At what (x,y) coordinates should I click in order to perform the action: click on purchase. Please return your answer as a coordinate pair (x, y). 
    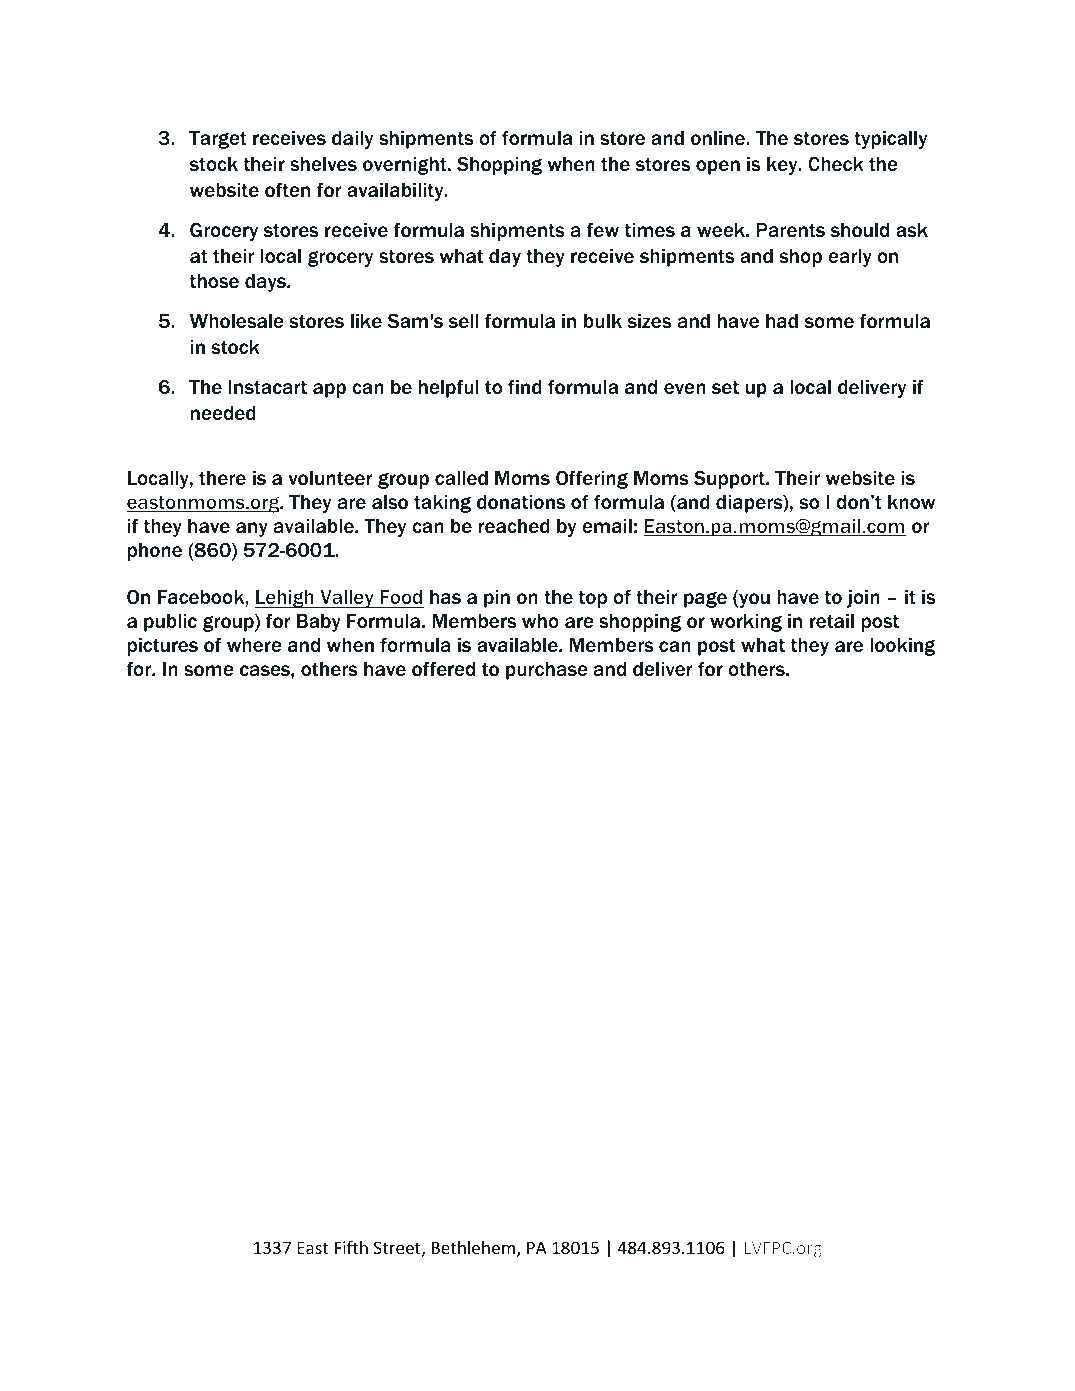
    Looking at the image, I should click on (547, 671).
